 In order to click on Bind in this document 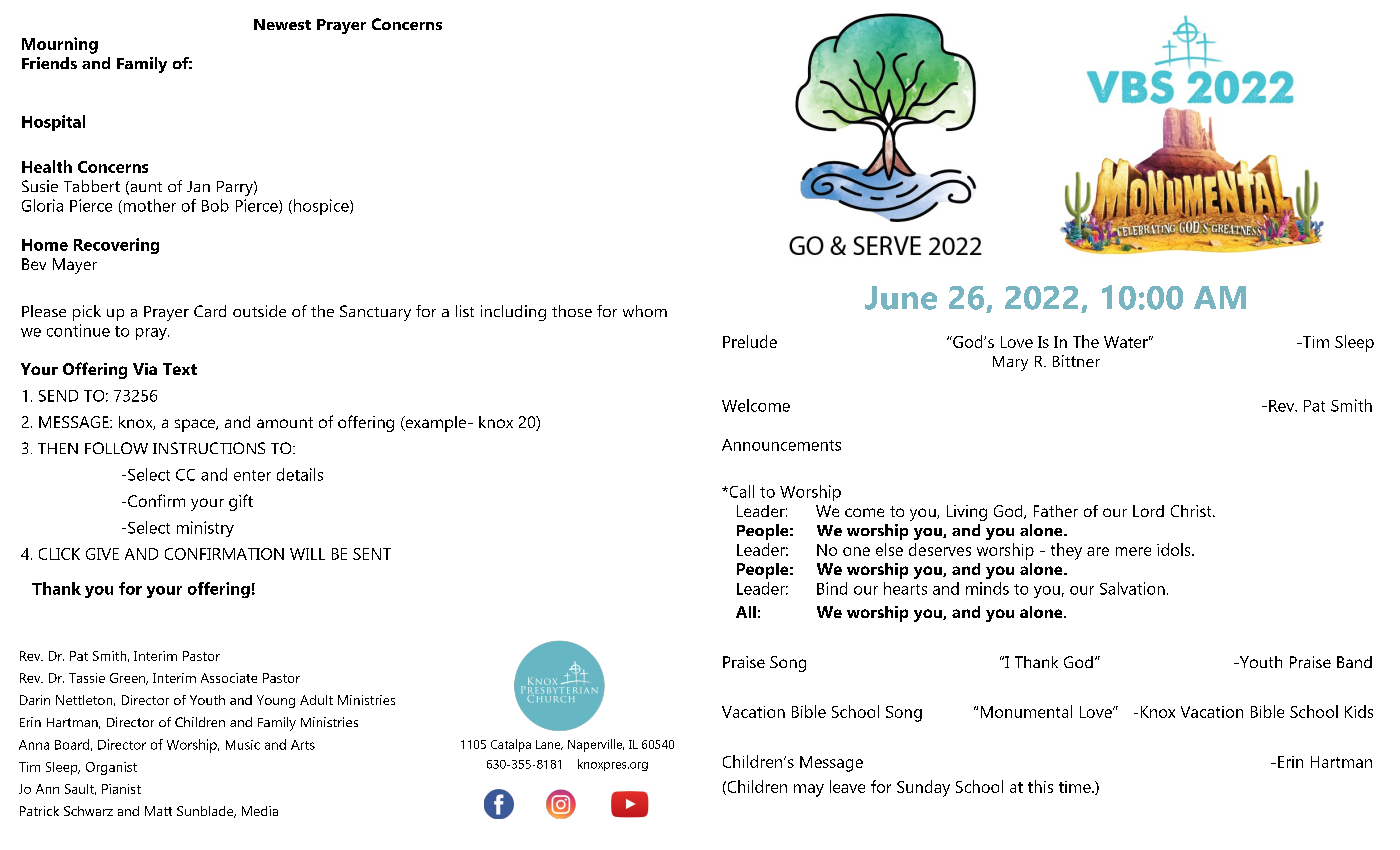, I will do `click(832, 588)`.
